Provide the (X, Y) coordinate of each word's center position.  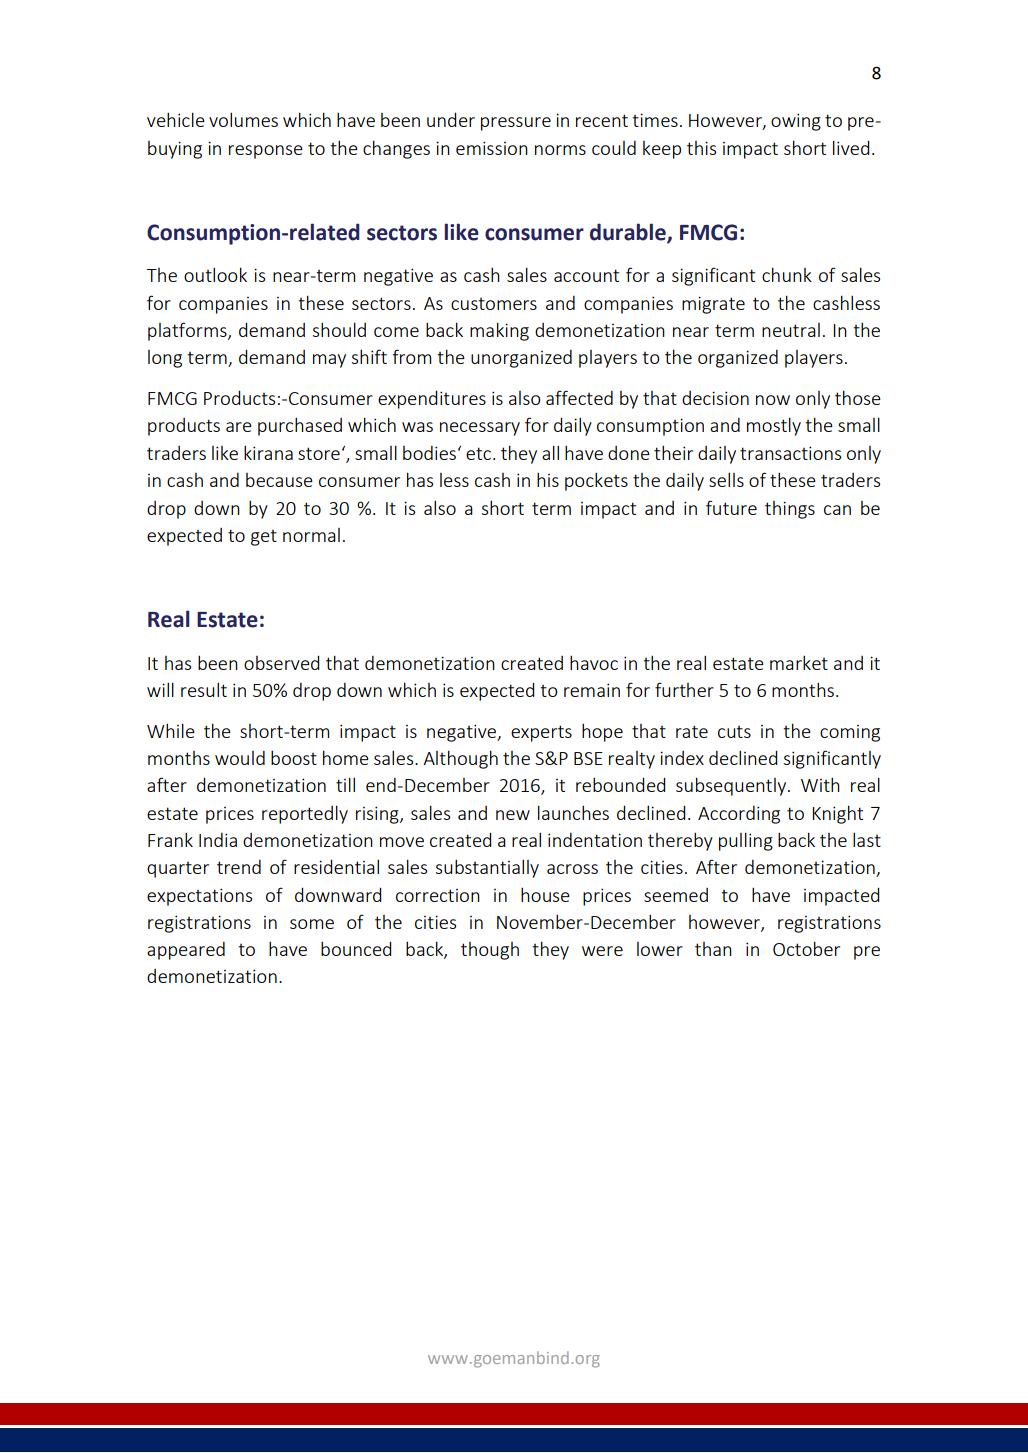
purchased (300, 427)
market (799, 663)
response (266, 152)
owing (796, 122)
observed (282, 662)
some (312, 924)
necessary (480, 429)
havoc (594, 663)
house (545, 895)
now (773, 400)
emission (492, 148)
